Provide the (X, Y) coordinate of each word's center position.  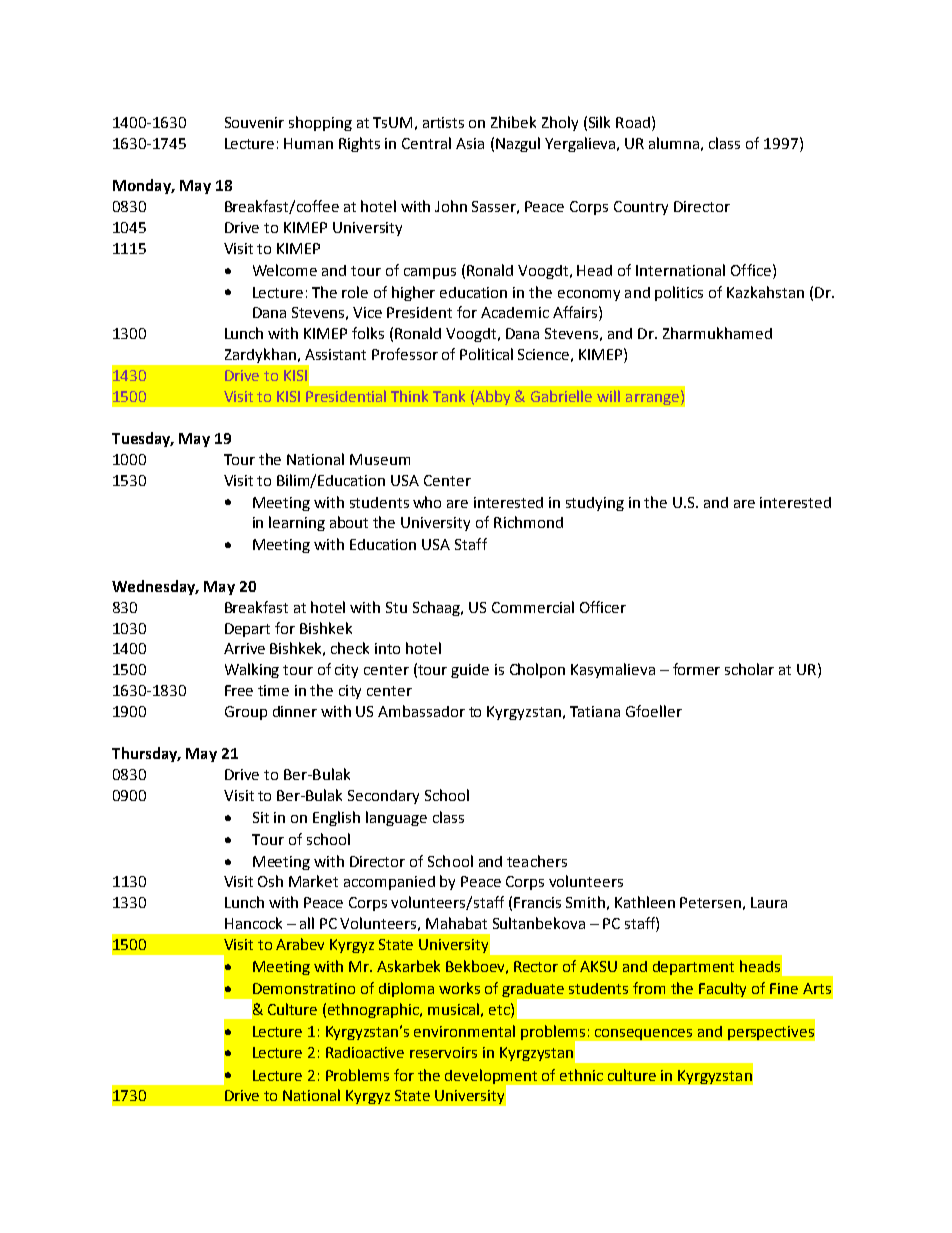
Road (633, 122)
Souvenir (254, 122)
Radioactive (365, 1052)
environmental (464, 1031)
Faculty (722, 989)
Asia (470, 143)
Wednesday (155, 587)
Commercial (533, 607)
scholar (749, 669)
